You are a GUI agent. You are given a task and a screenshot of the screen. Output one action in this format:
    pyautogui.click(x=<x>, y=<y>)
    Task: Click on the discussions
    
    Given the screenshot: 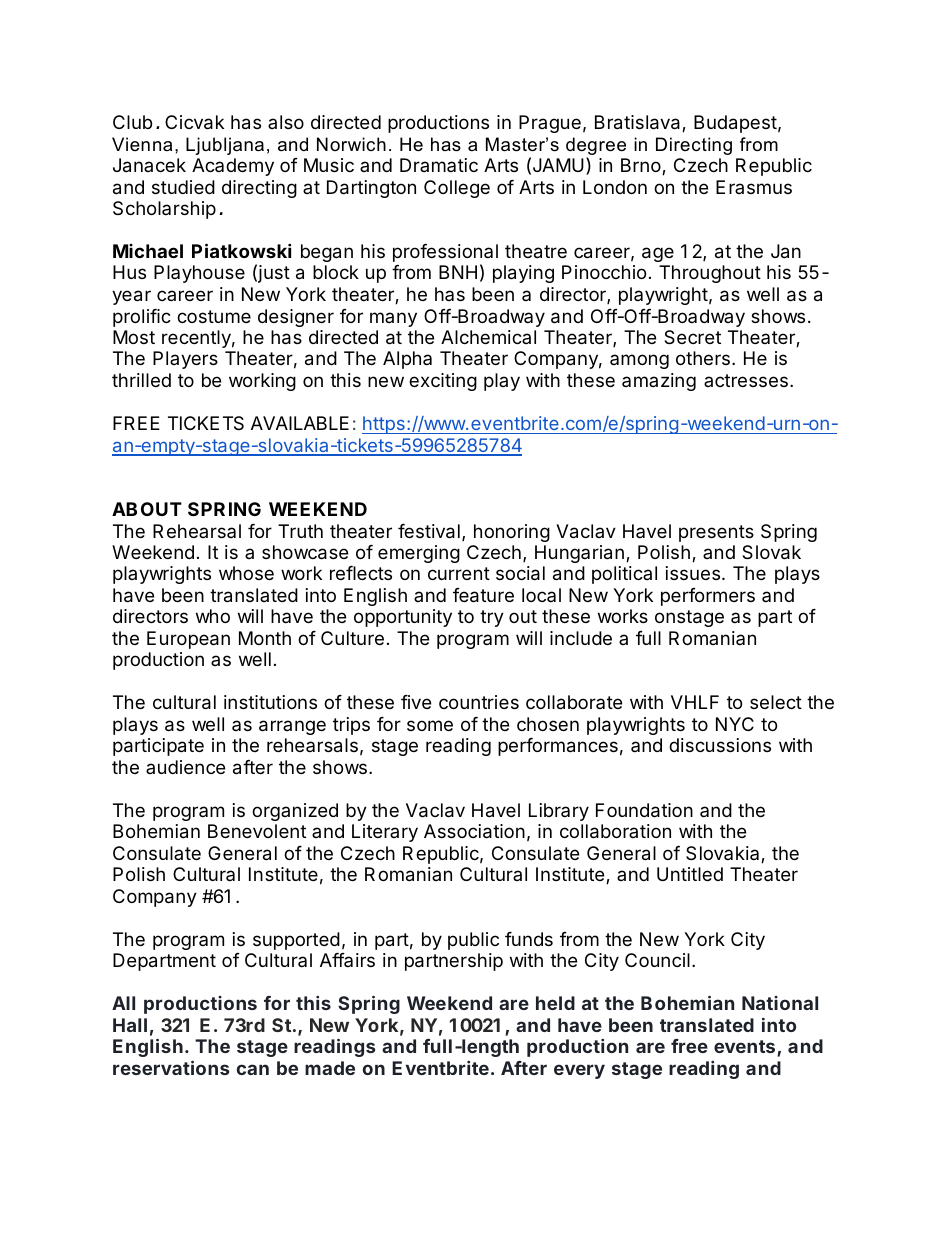 What is the action you would take?
    pyautogui.click(x=720, y=745)
